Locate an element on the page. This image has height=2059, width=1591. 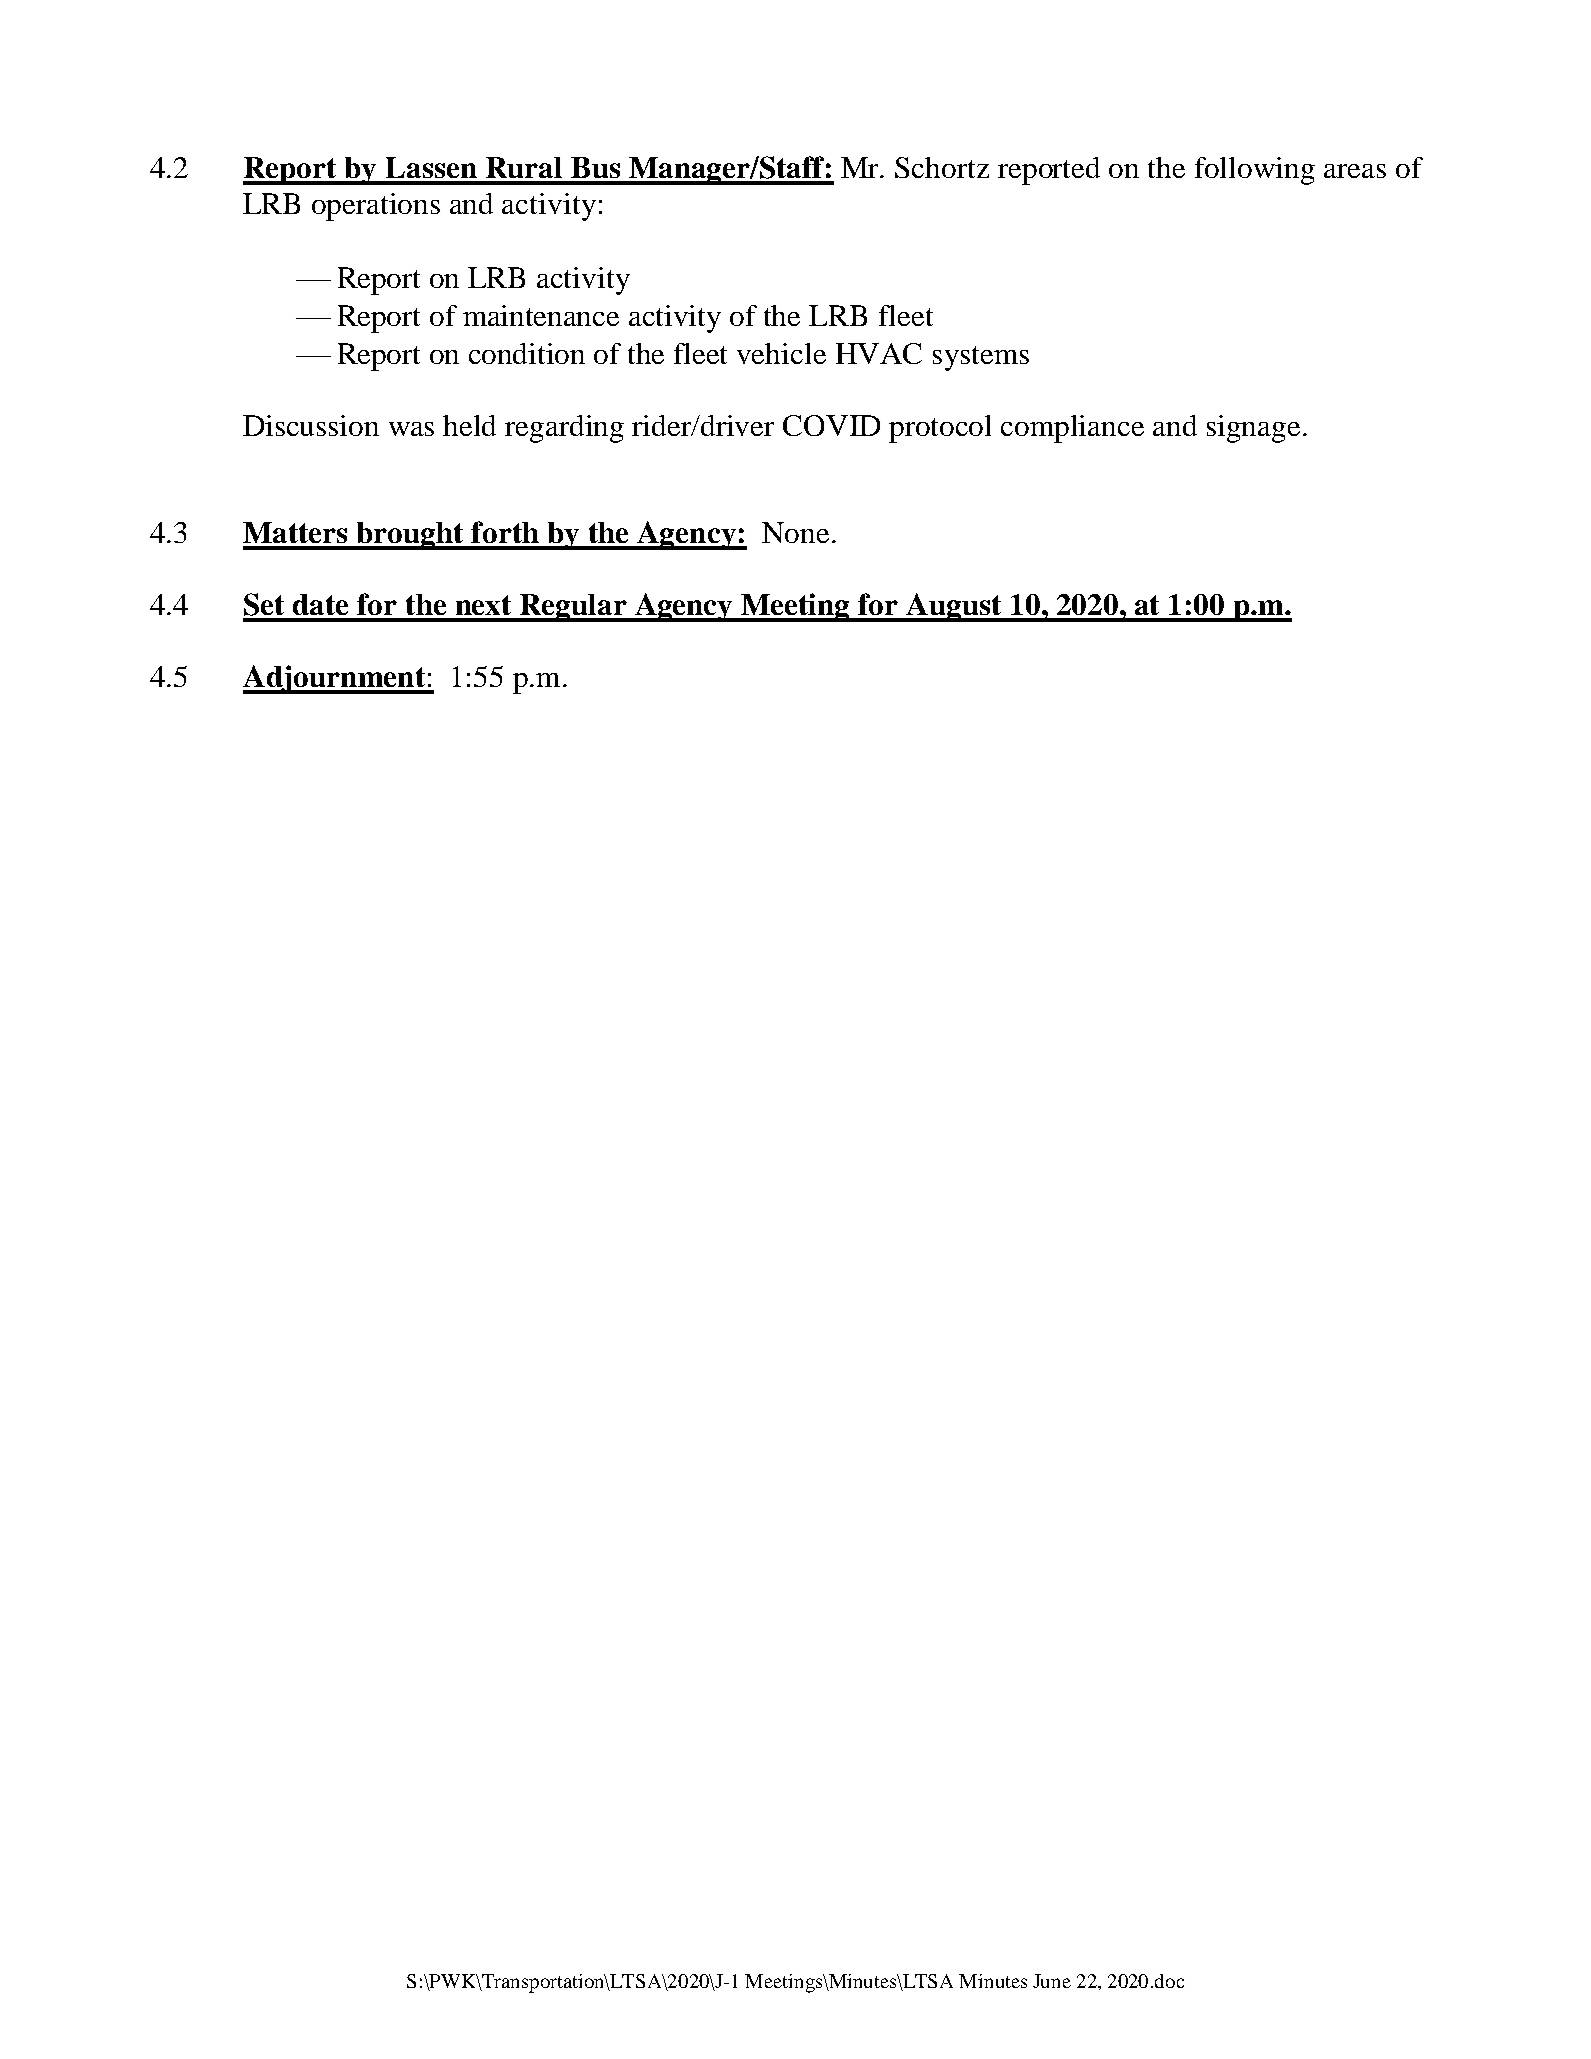
August is located at coordinates (954, 607).
